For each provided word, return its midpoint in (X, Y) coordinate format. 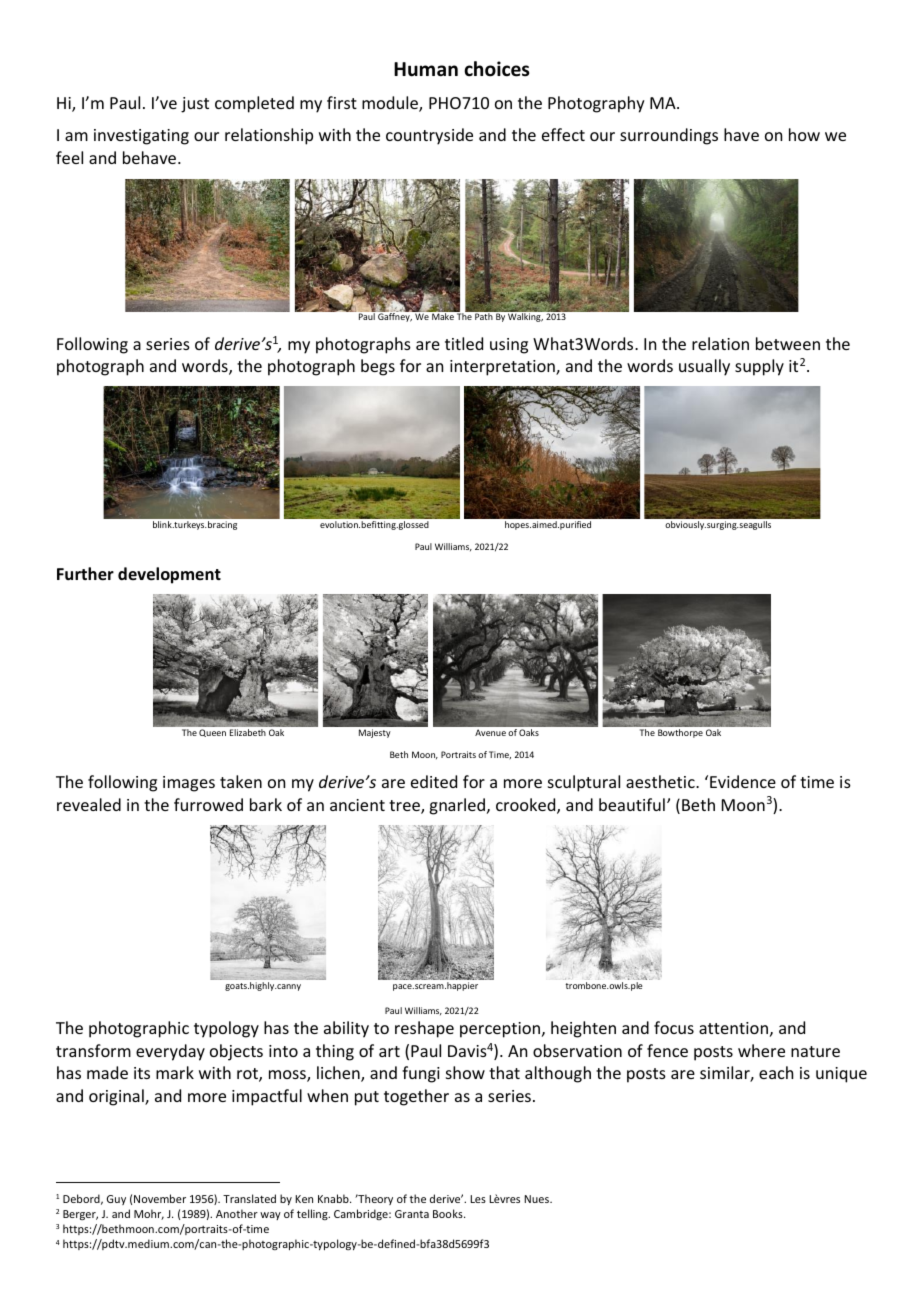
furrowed (208, 804)
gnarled (458, 806)
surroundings (669, 136)
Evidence (743, 781)
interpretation (503, 368)
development (169, 575)
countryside (429, 136)
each (776, 1072)
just (195, 105)
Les (478, 1199)
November (160, 1198)
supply (759, 367)
